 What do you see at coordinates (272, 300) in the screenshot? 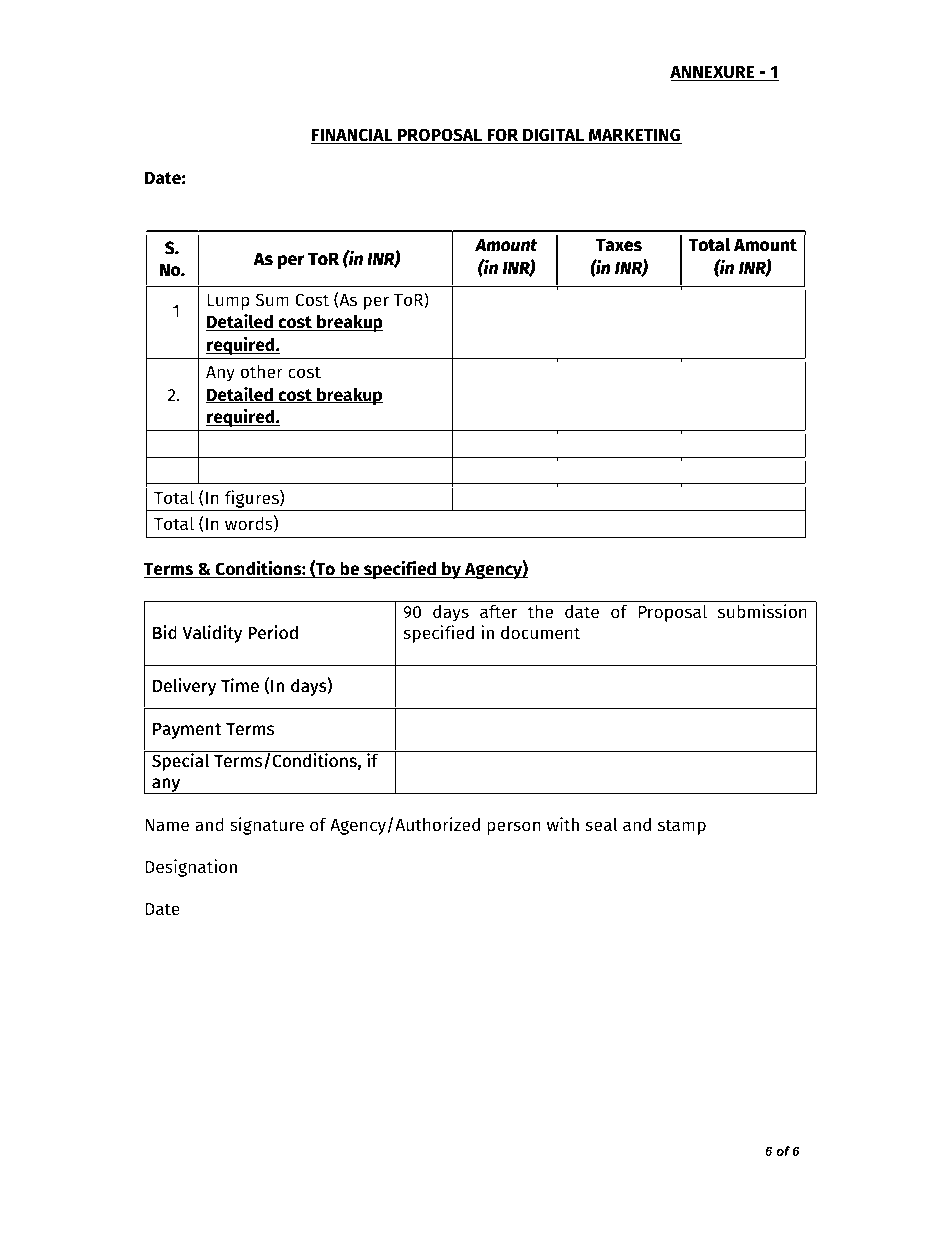
I see `Sum` at bounding box center [272, 300].
